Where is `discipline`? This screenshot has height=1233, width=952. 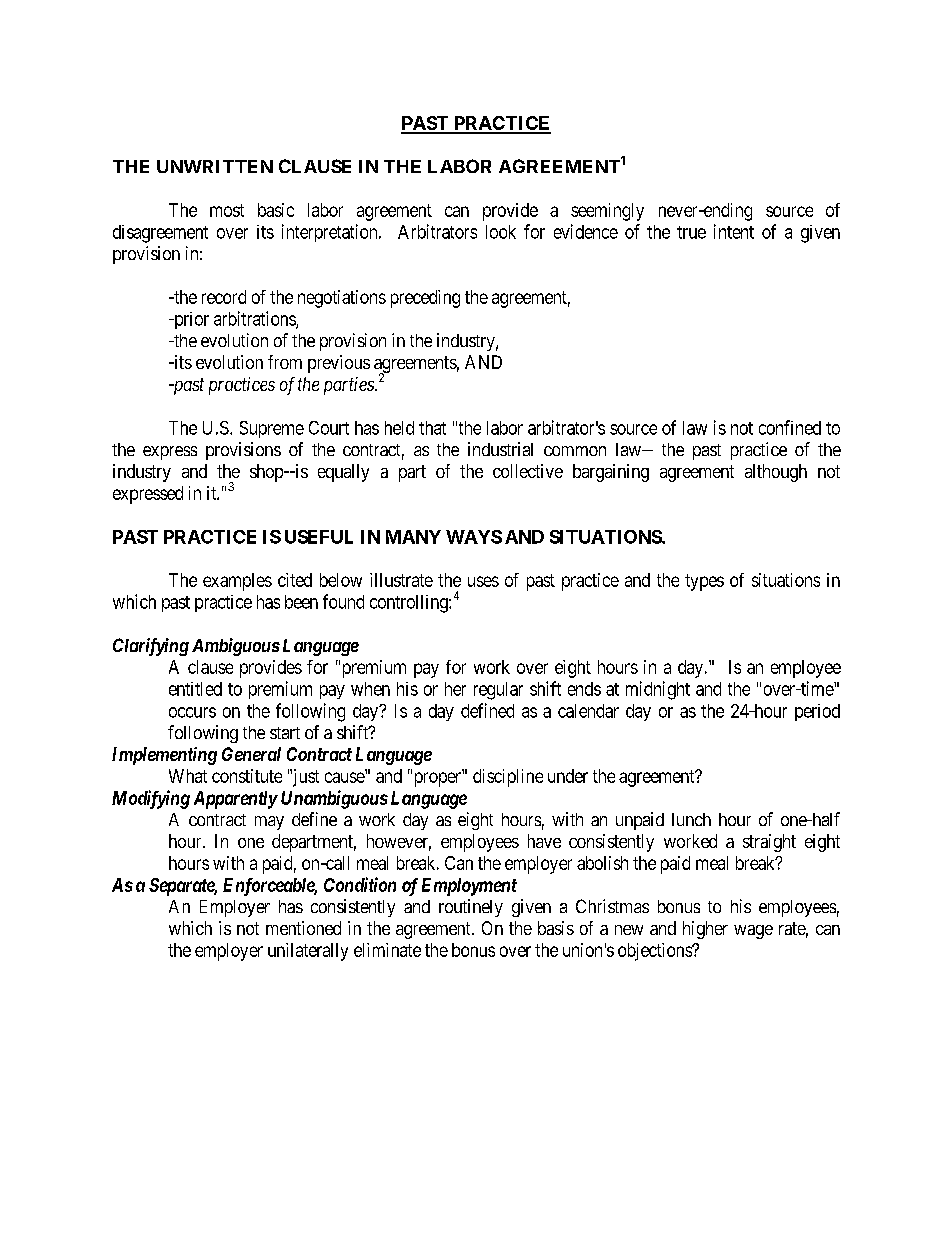 discipline is located at coordinates (508, 778).
